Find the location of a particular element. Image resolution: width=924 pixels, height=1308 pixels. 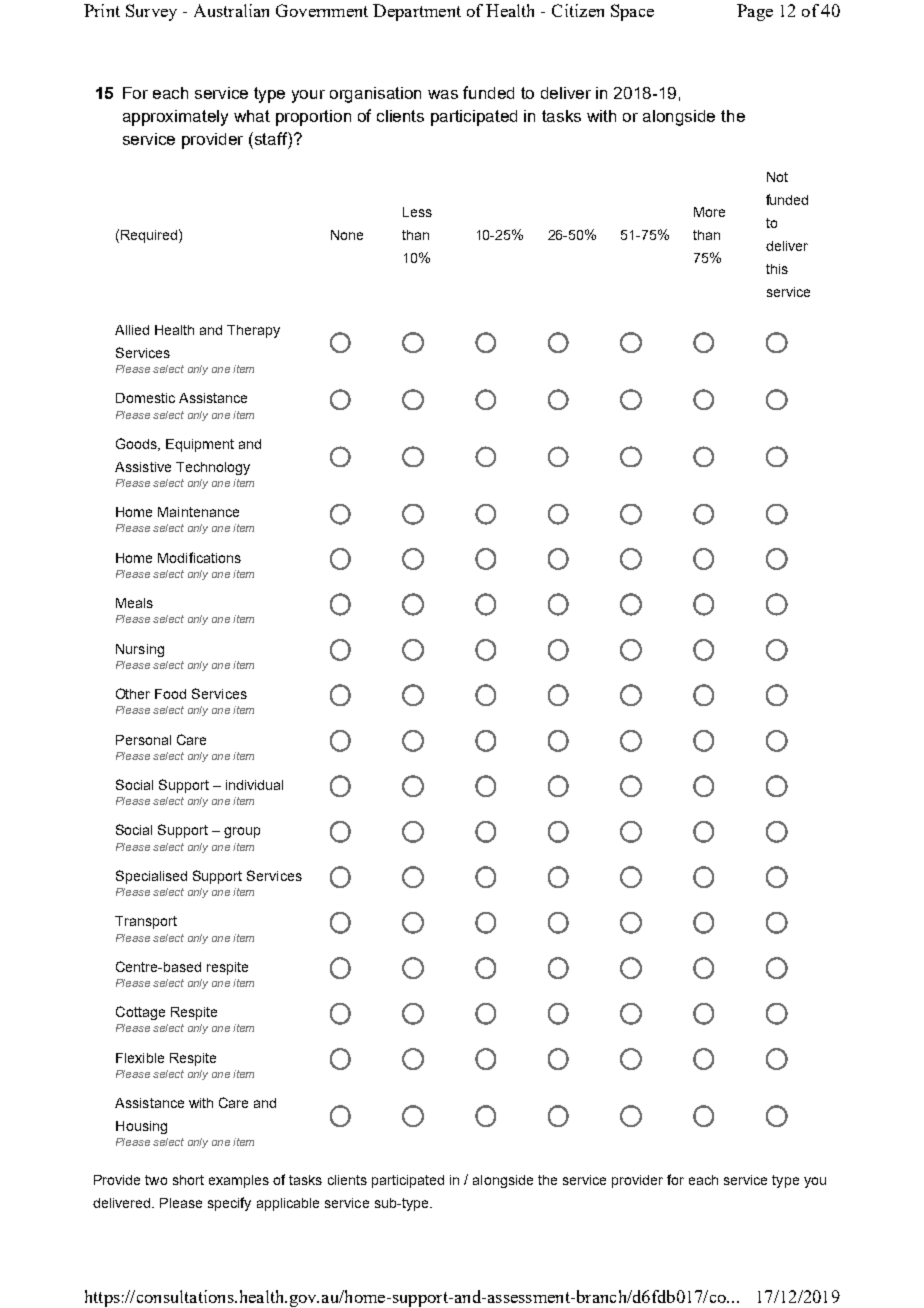

applicable is located at coordinates (288, 1204).
